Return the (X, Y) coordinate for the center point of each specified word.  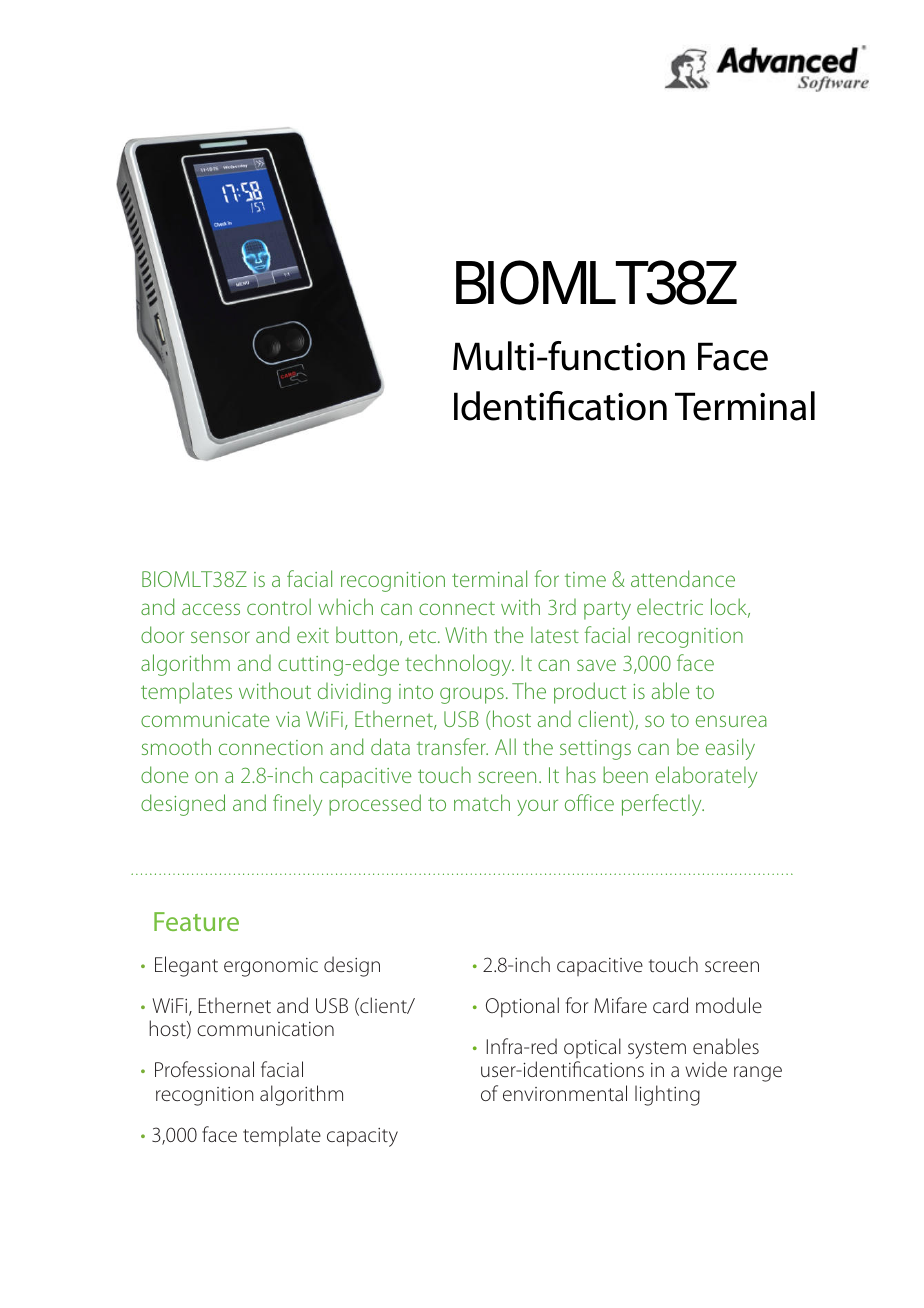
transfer (452, 746)
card (670, 1005)
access (211, 609)
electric (670, 606)
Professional (204, 1069)
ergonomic (271, 967)
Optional (522, 1007)
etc (424, 636)
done (165, 774)
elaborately (706, 777)
